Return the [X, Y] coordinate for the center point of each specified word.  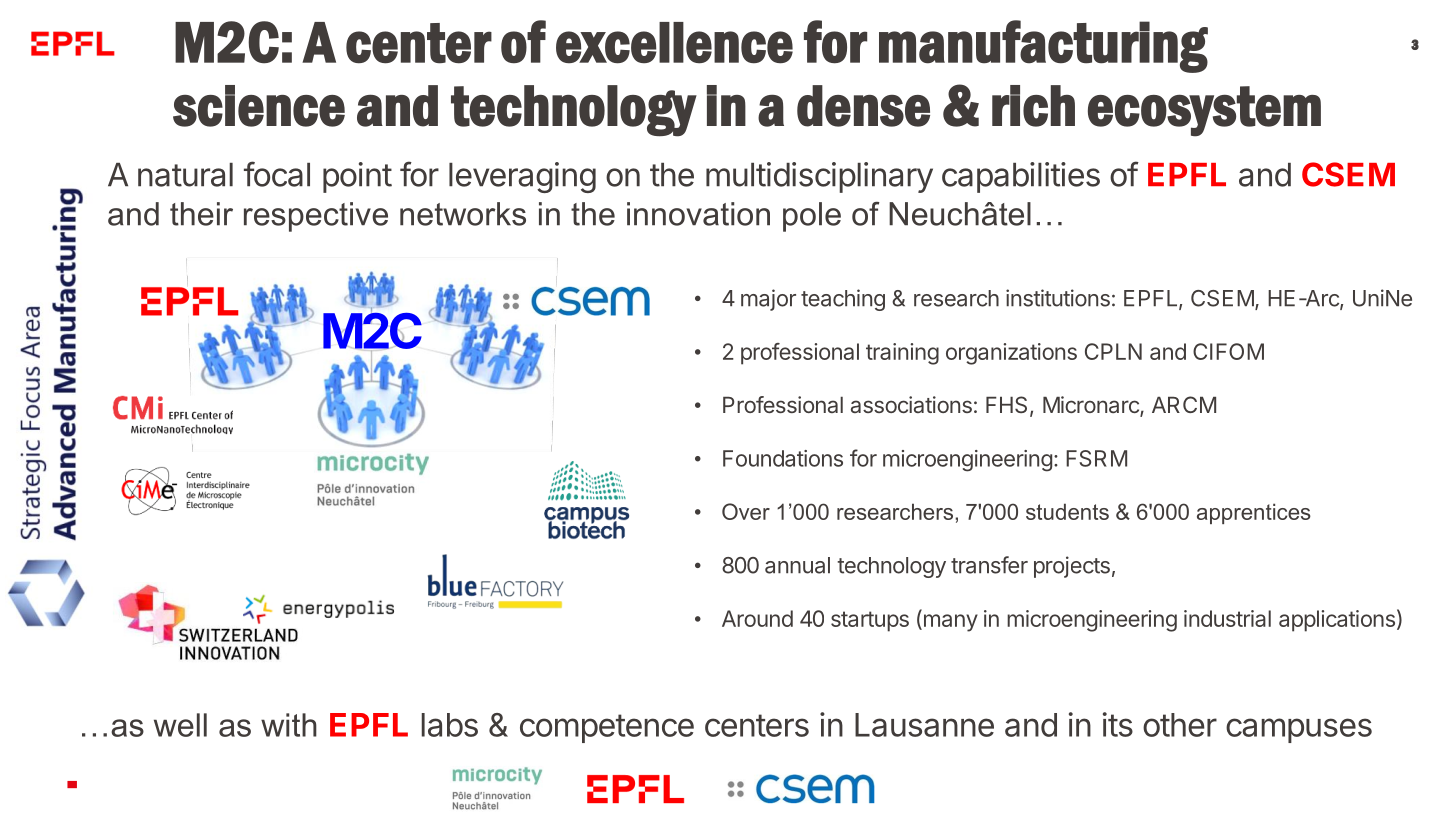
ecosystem [1204, 111]
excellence [674, 43]
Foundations [783, 458]
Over [746, 511]
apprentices [1254, 513]
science [259, 106]
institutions [1058, 298]
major [768, 300]
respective [316, 217]
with [289, 725]
